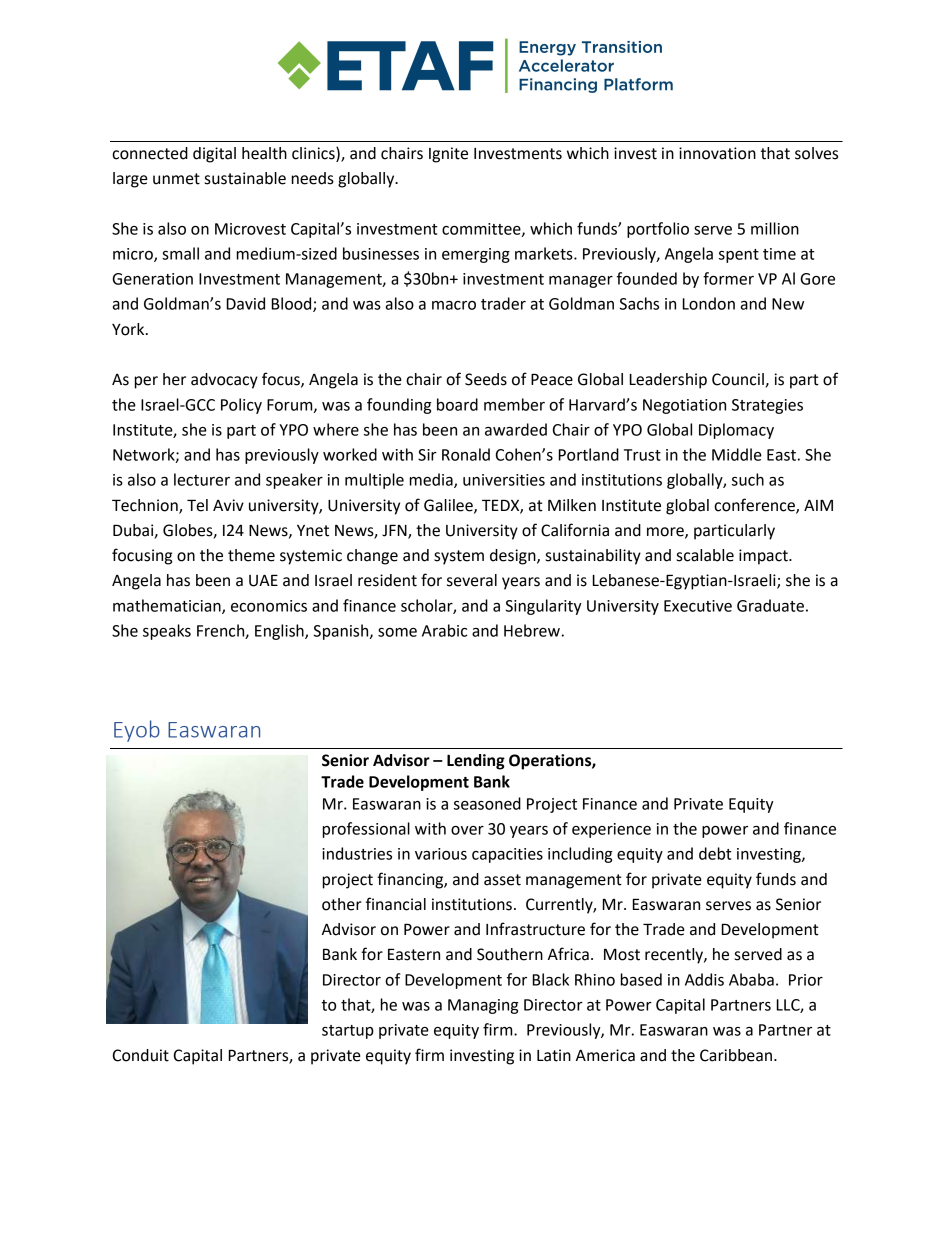 The width and height of the page is (952, 1233). What do you see at coordinates (448, 155) in the page?
I see `Ignite` at bounding box center [448, 155].
